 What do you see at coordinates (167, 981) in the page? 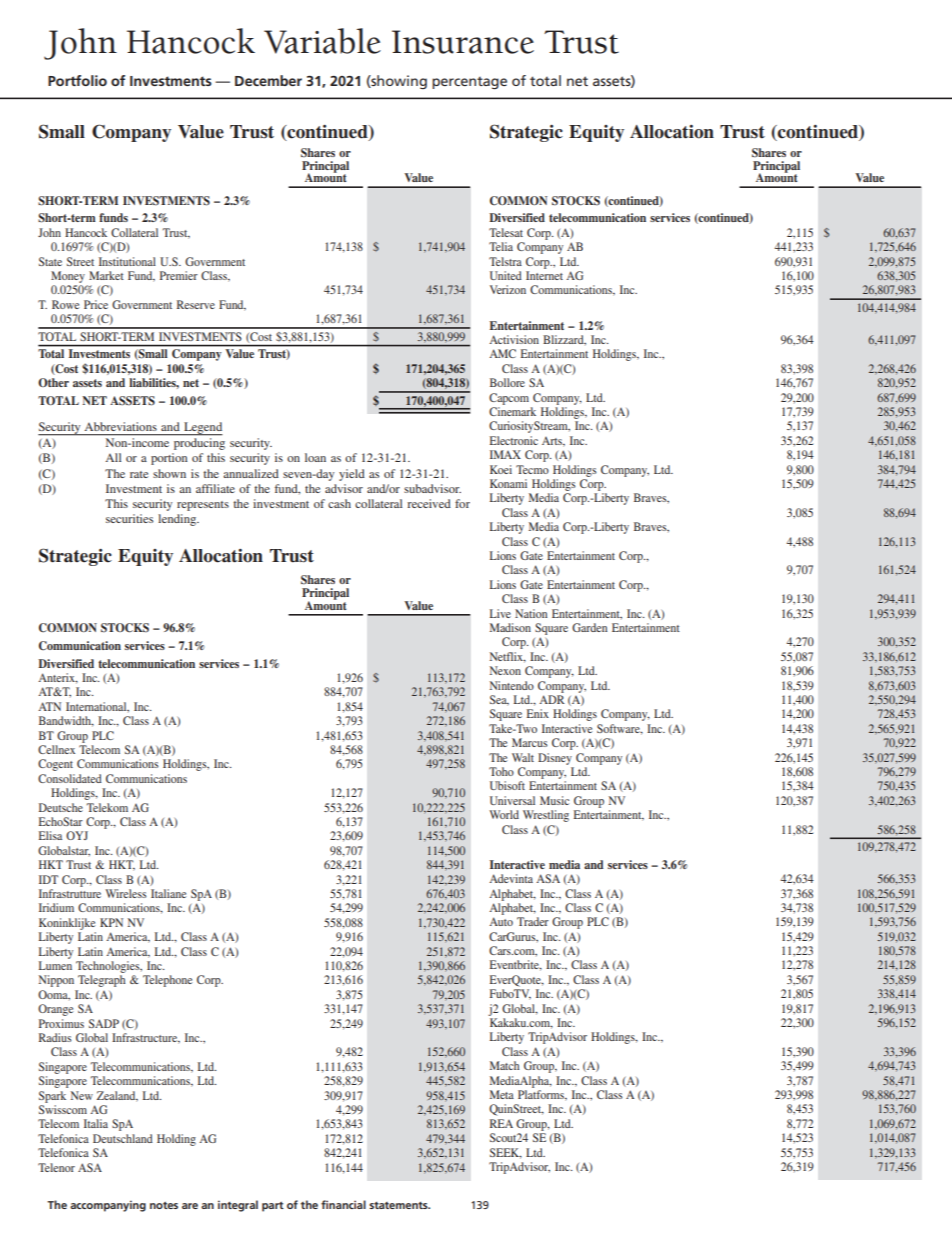
I see `Telephone` at bounding box center [167, 981].
